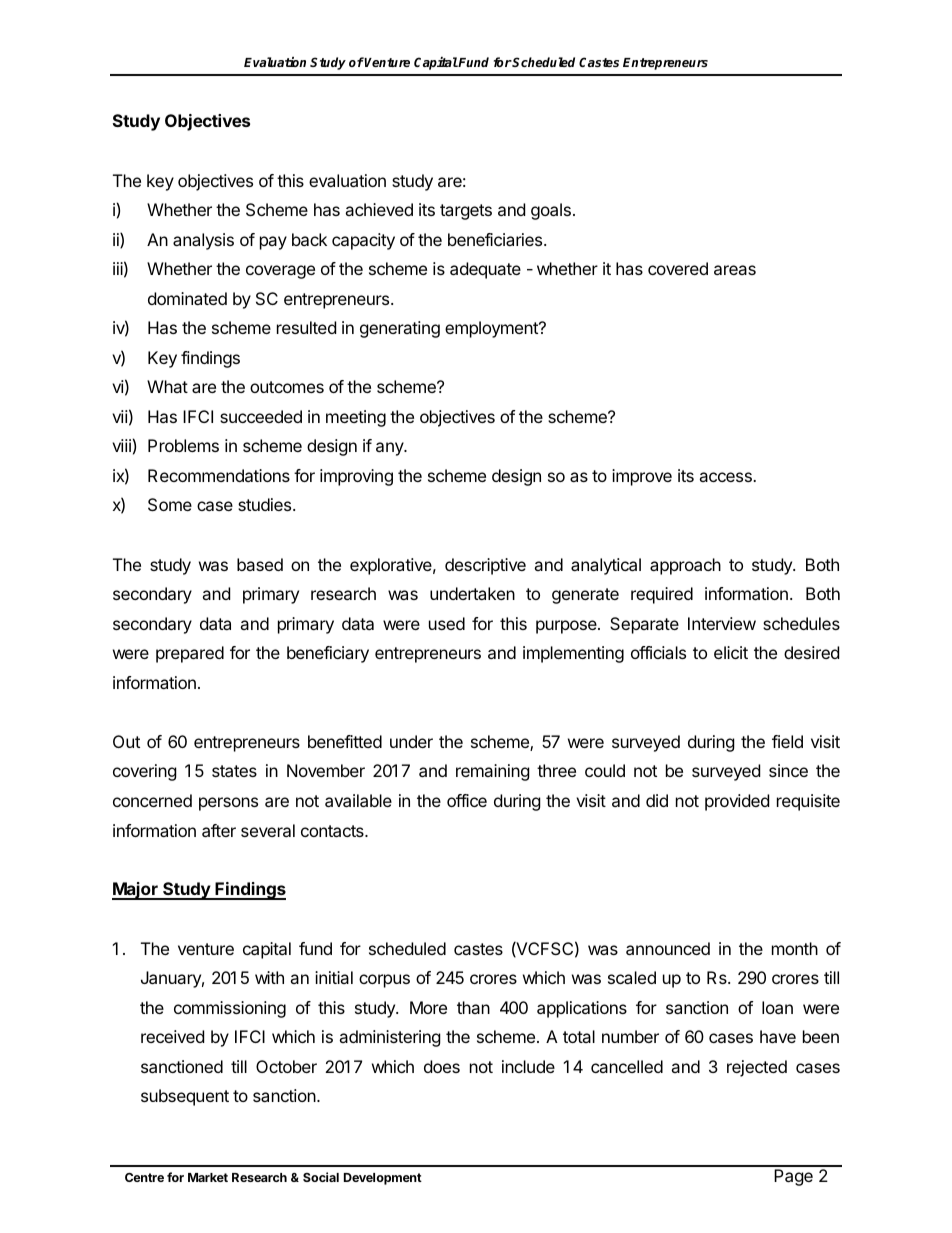 The image size is (952, 1233). I want to click on elicit, so click(731, 652).
